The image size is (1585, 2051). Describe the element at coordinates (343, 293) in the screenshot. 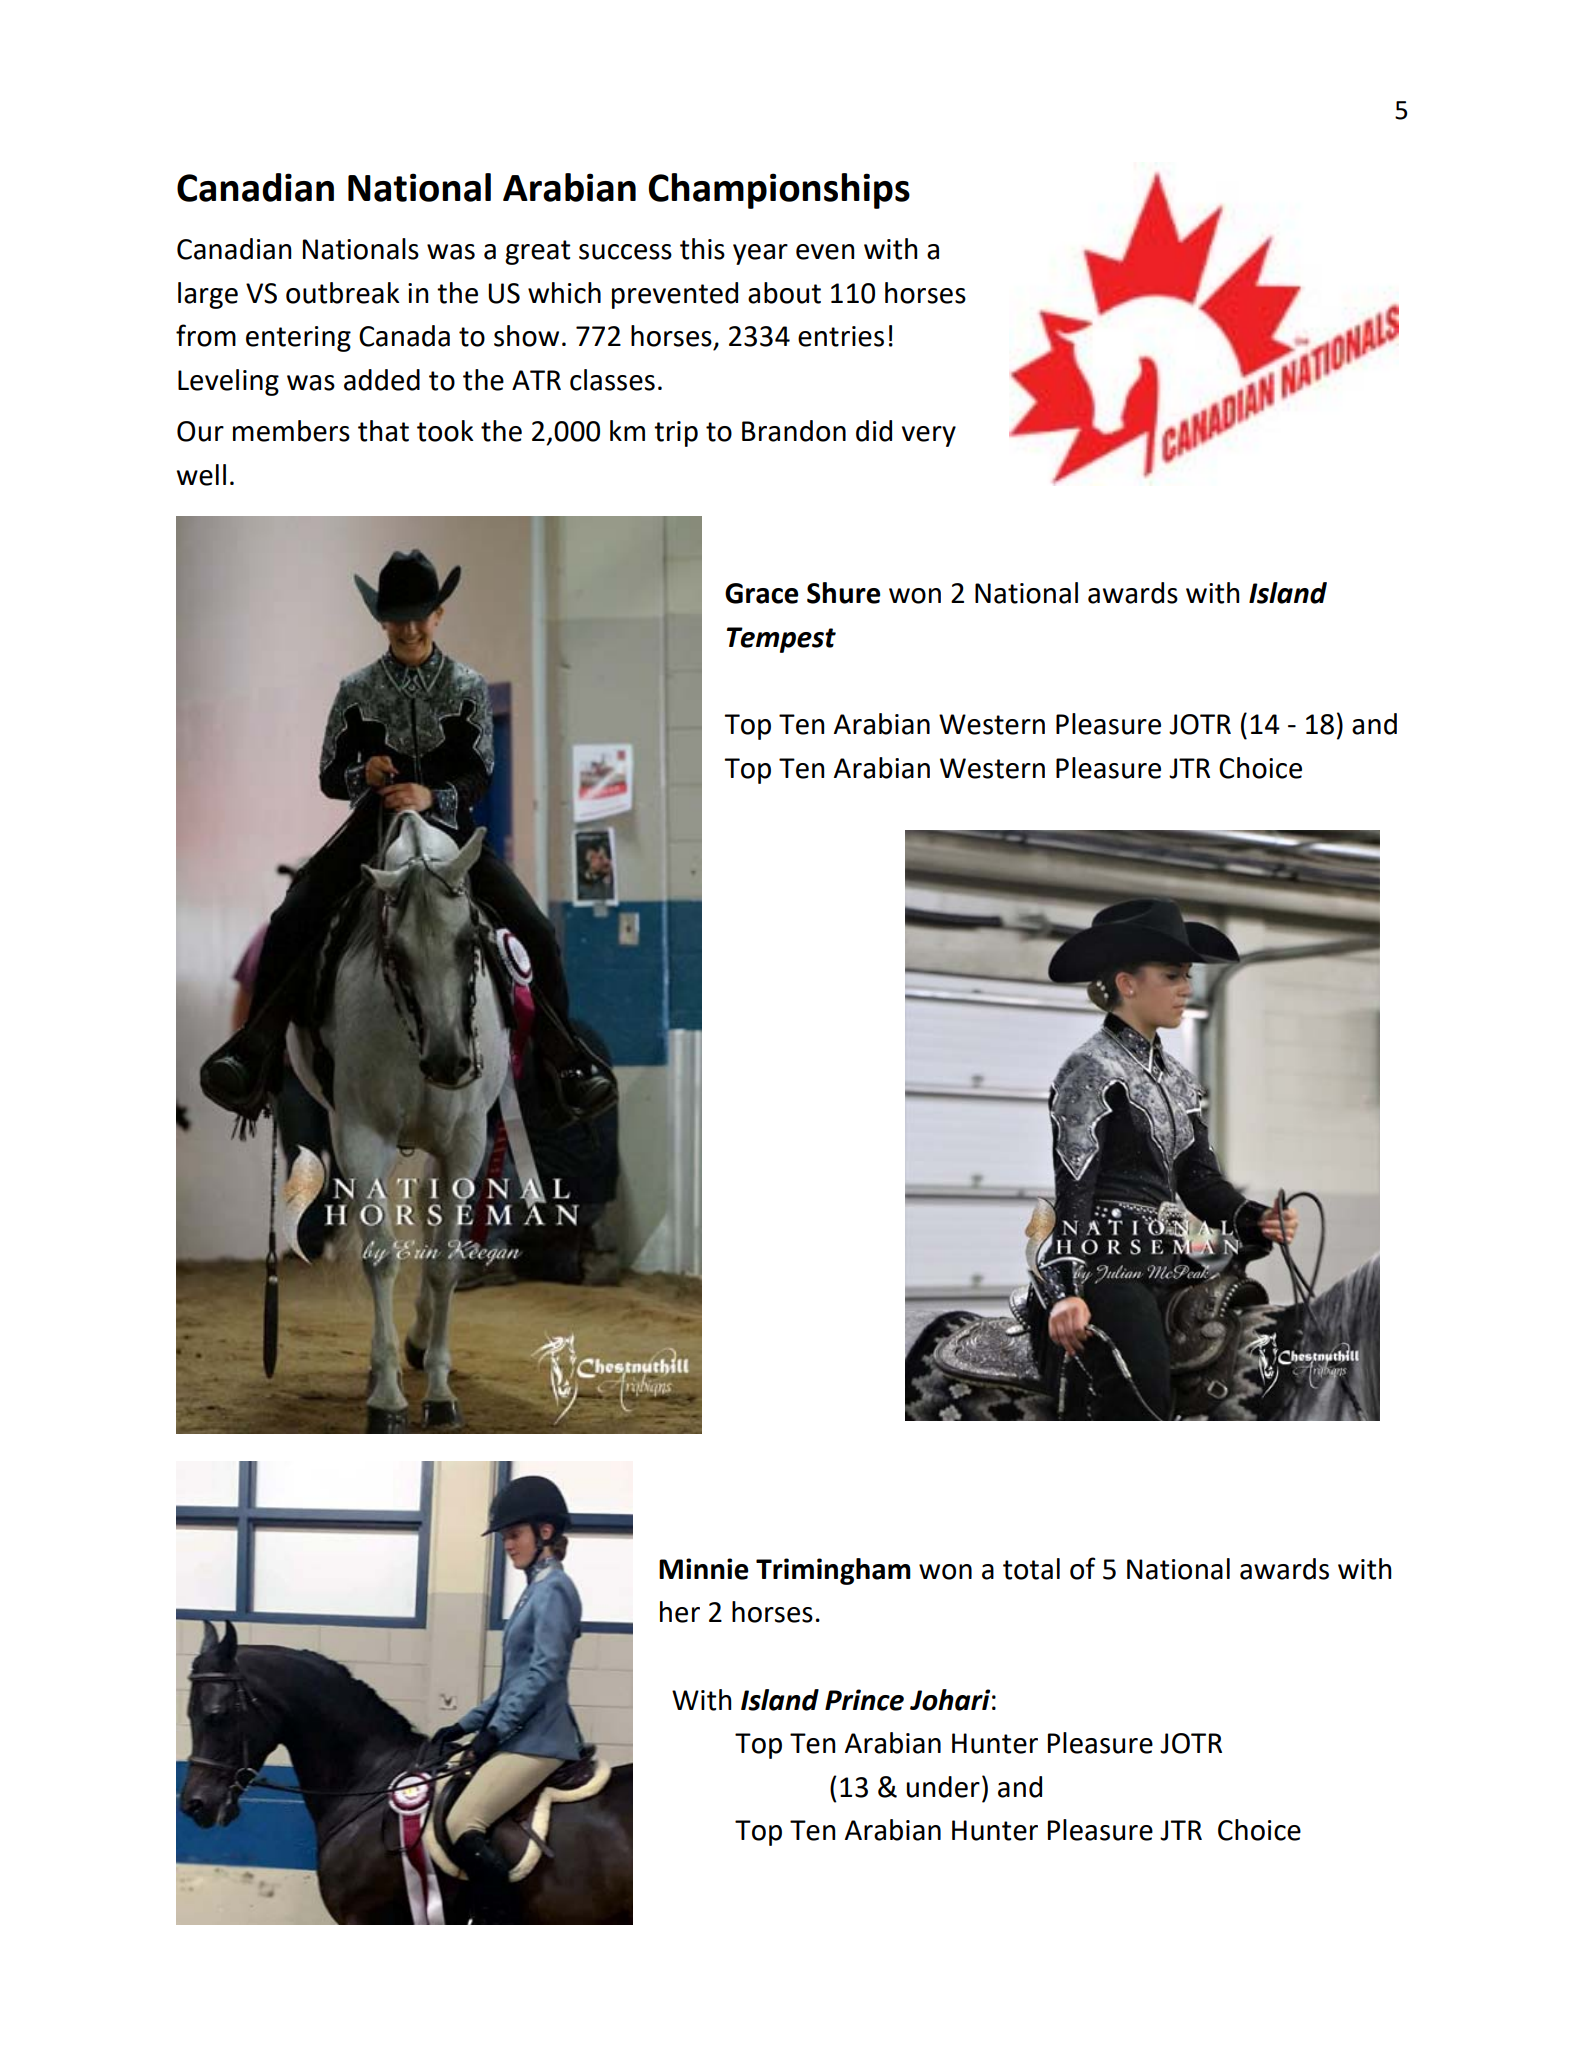

I see `outbreak` at that location.
